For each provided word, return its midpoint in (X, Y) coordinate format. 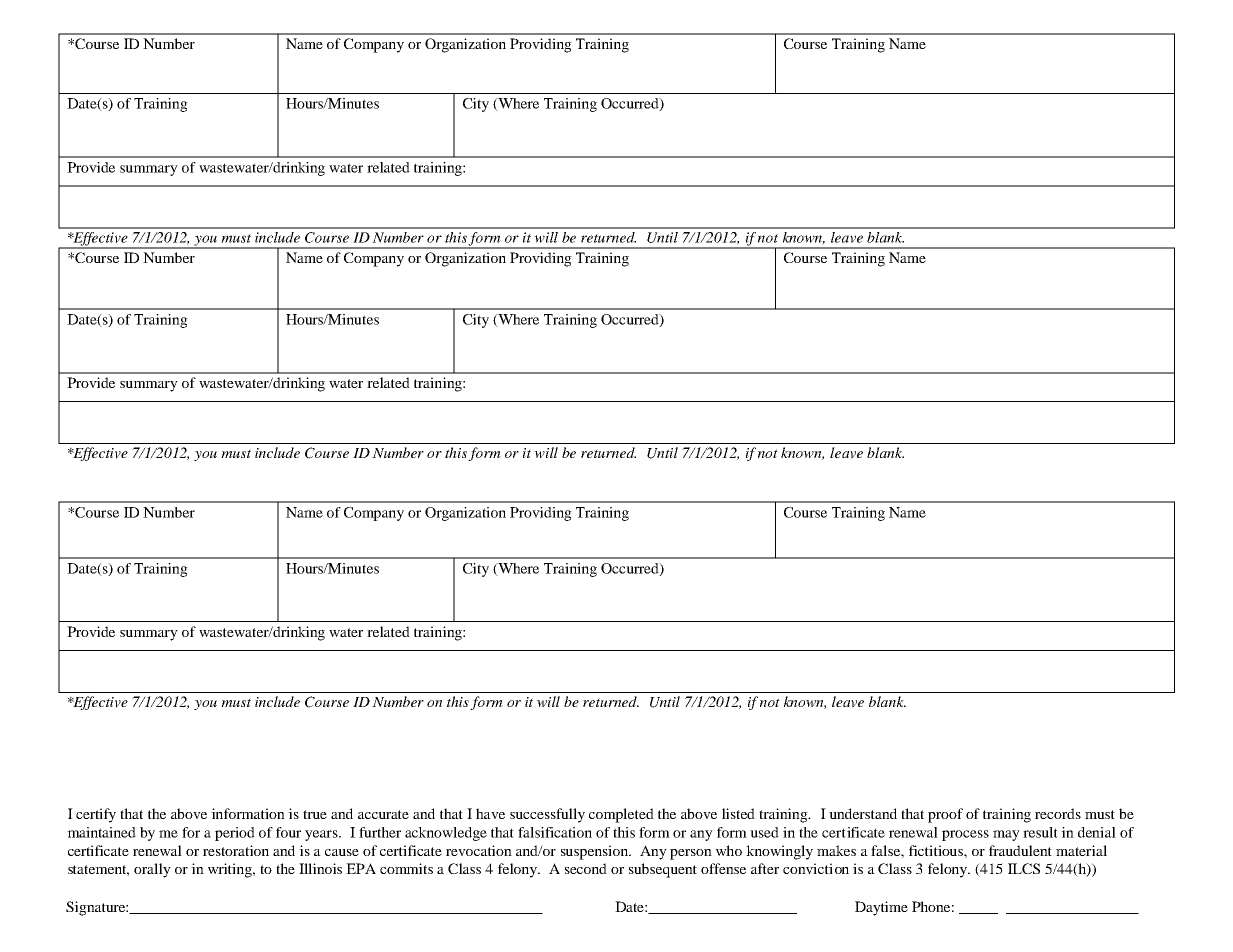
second (586, 868)
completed (621, 815)
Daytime (881, 908)
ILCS (1024, 868)
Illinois (320, 868)
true (315, 814)
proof (945, 815)
